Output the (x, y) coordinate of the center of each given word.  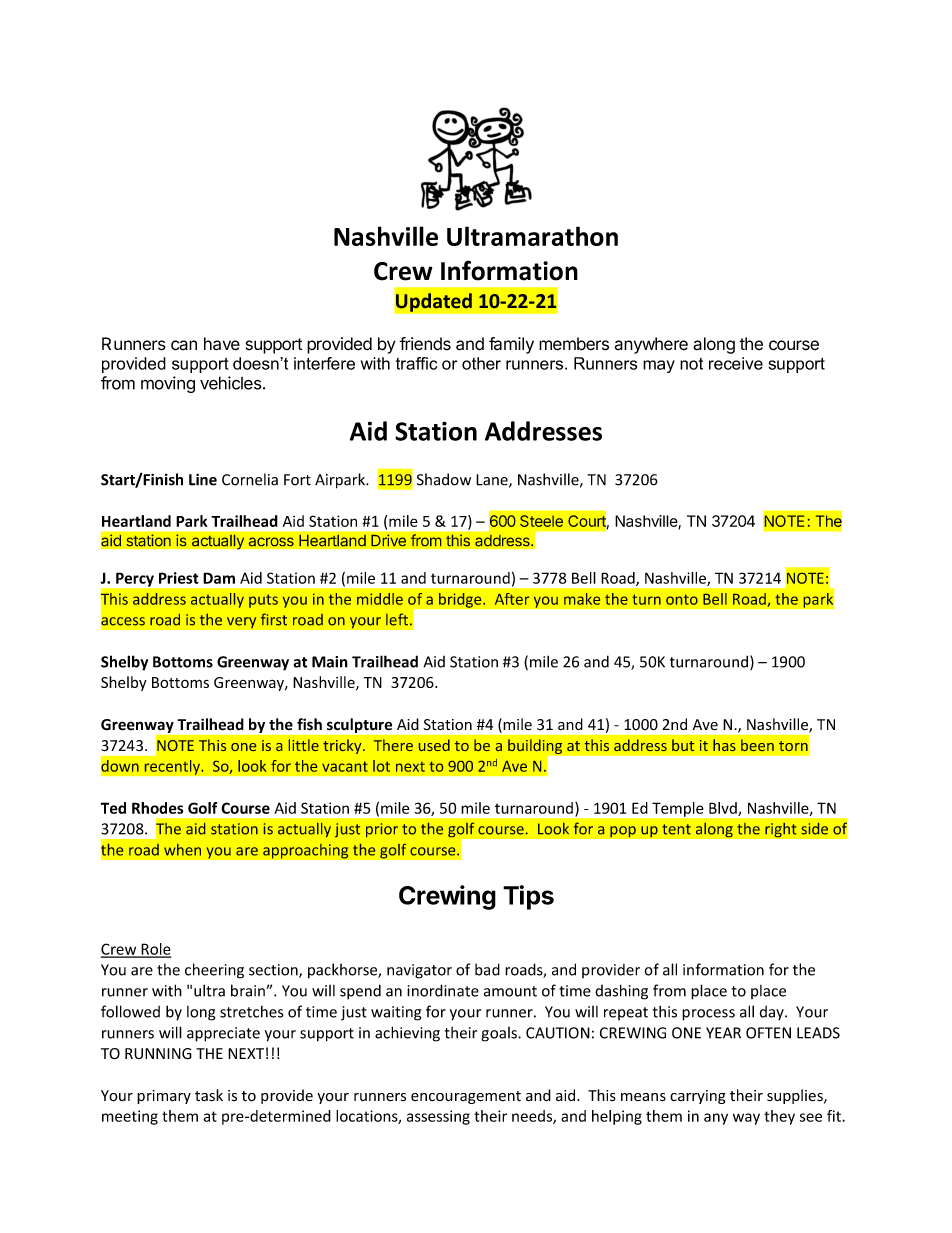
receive (736, 363)
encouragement (466, 1097)
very (242, 623)
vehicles (231, 383)
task (209, 1095)
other (481, 363)
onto (682, 599)
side (814, 829)
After (512, 599)
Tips (528, 897)
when (182, 850)
